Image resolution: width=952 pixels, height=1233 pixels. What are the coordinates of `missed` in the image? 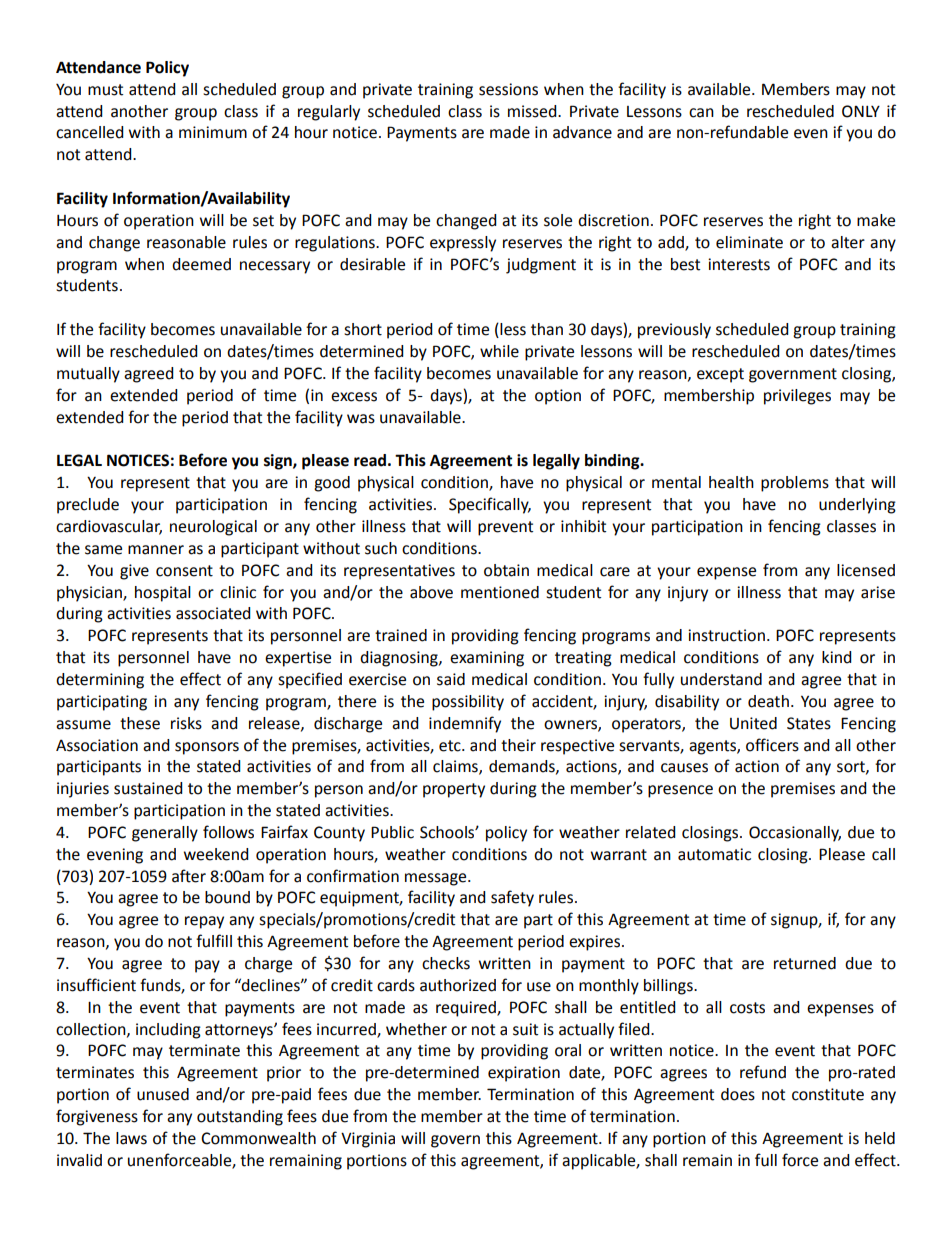 It's located at (533, 111).
